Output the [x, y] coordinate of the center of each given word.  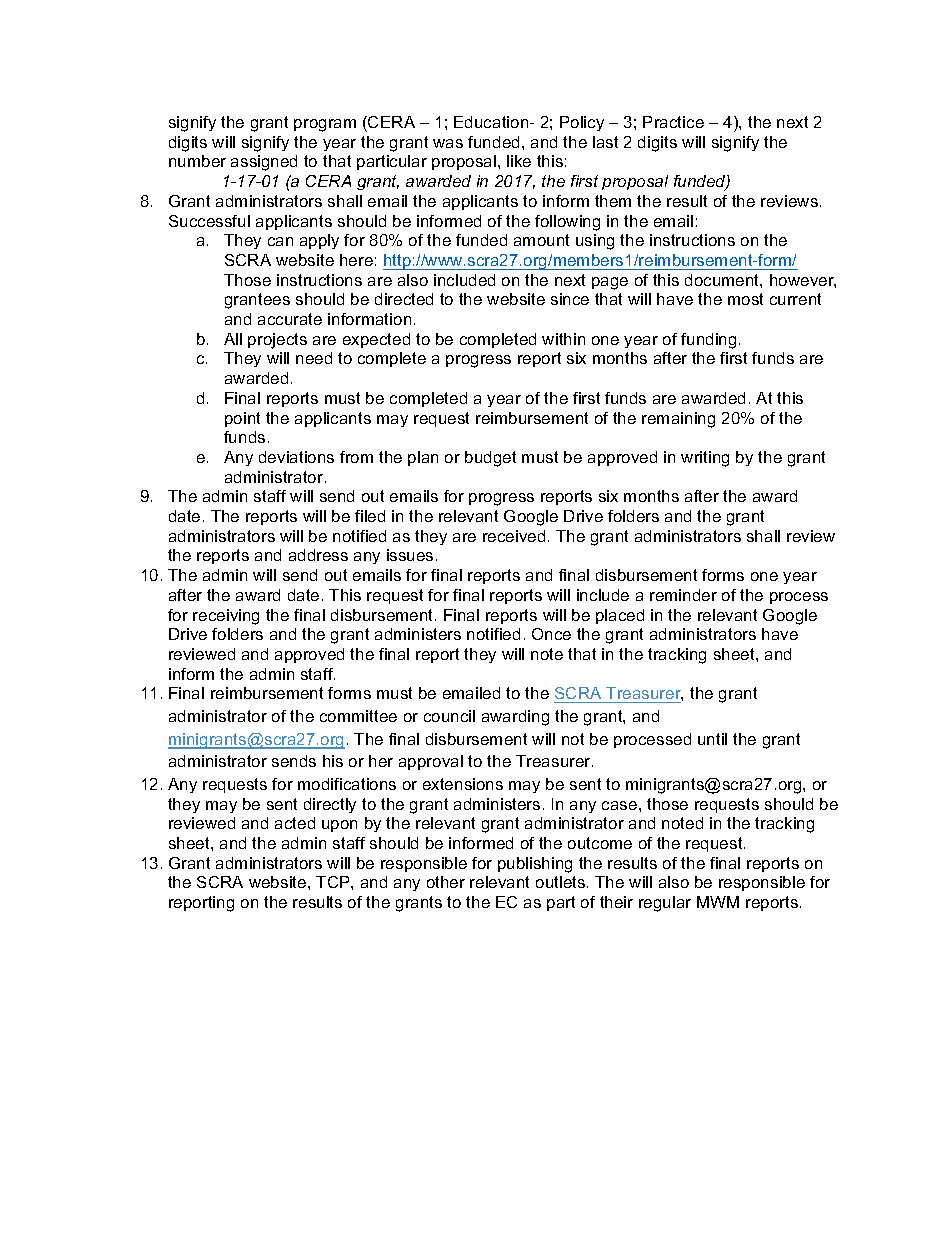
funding [708, 341]
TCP [334, 882]
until [712, 739]
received [514, 536]
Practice [673, 122]
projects [277, 341]
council [449, 716]
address [318, 555]
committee [358, 716]
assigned [264, 163]
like [519, 161]
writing [705, 459]
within [563, 339]
